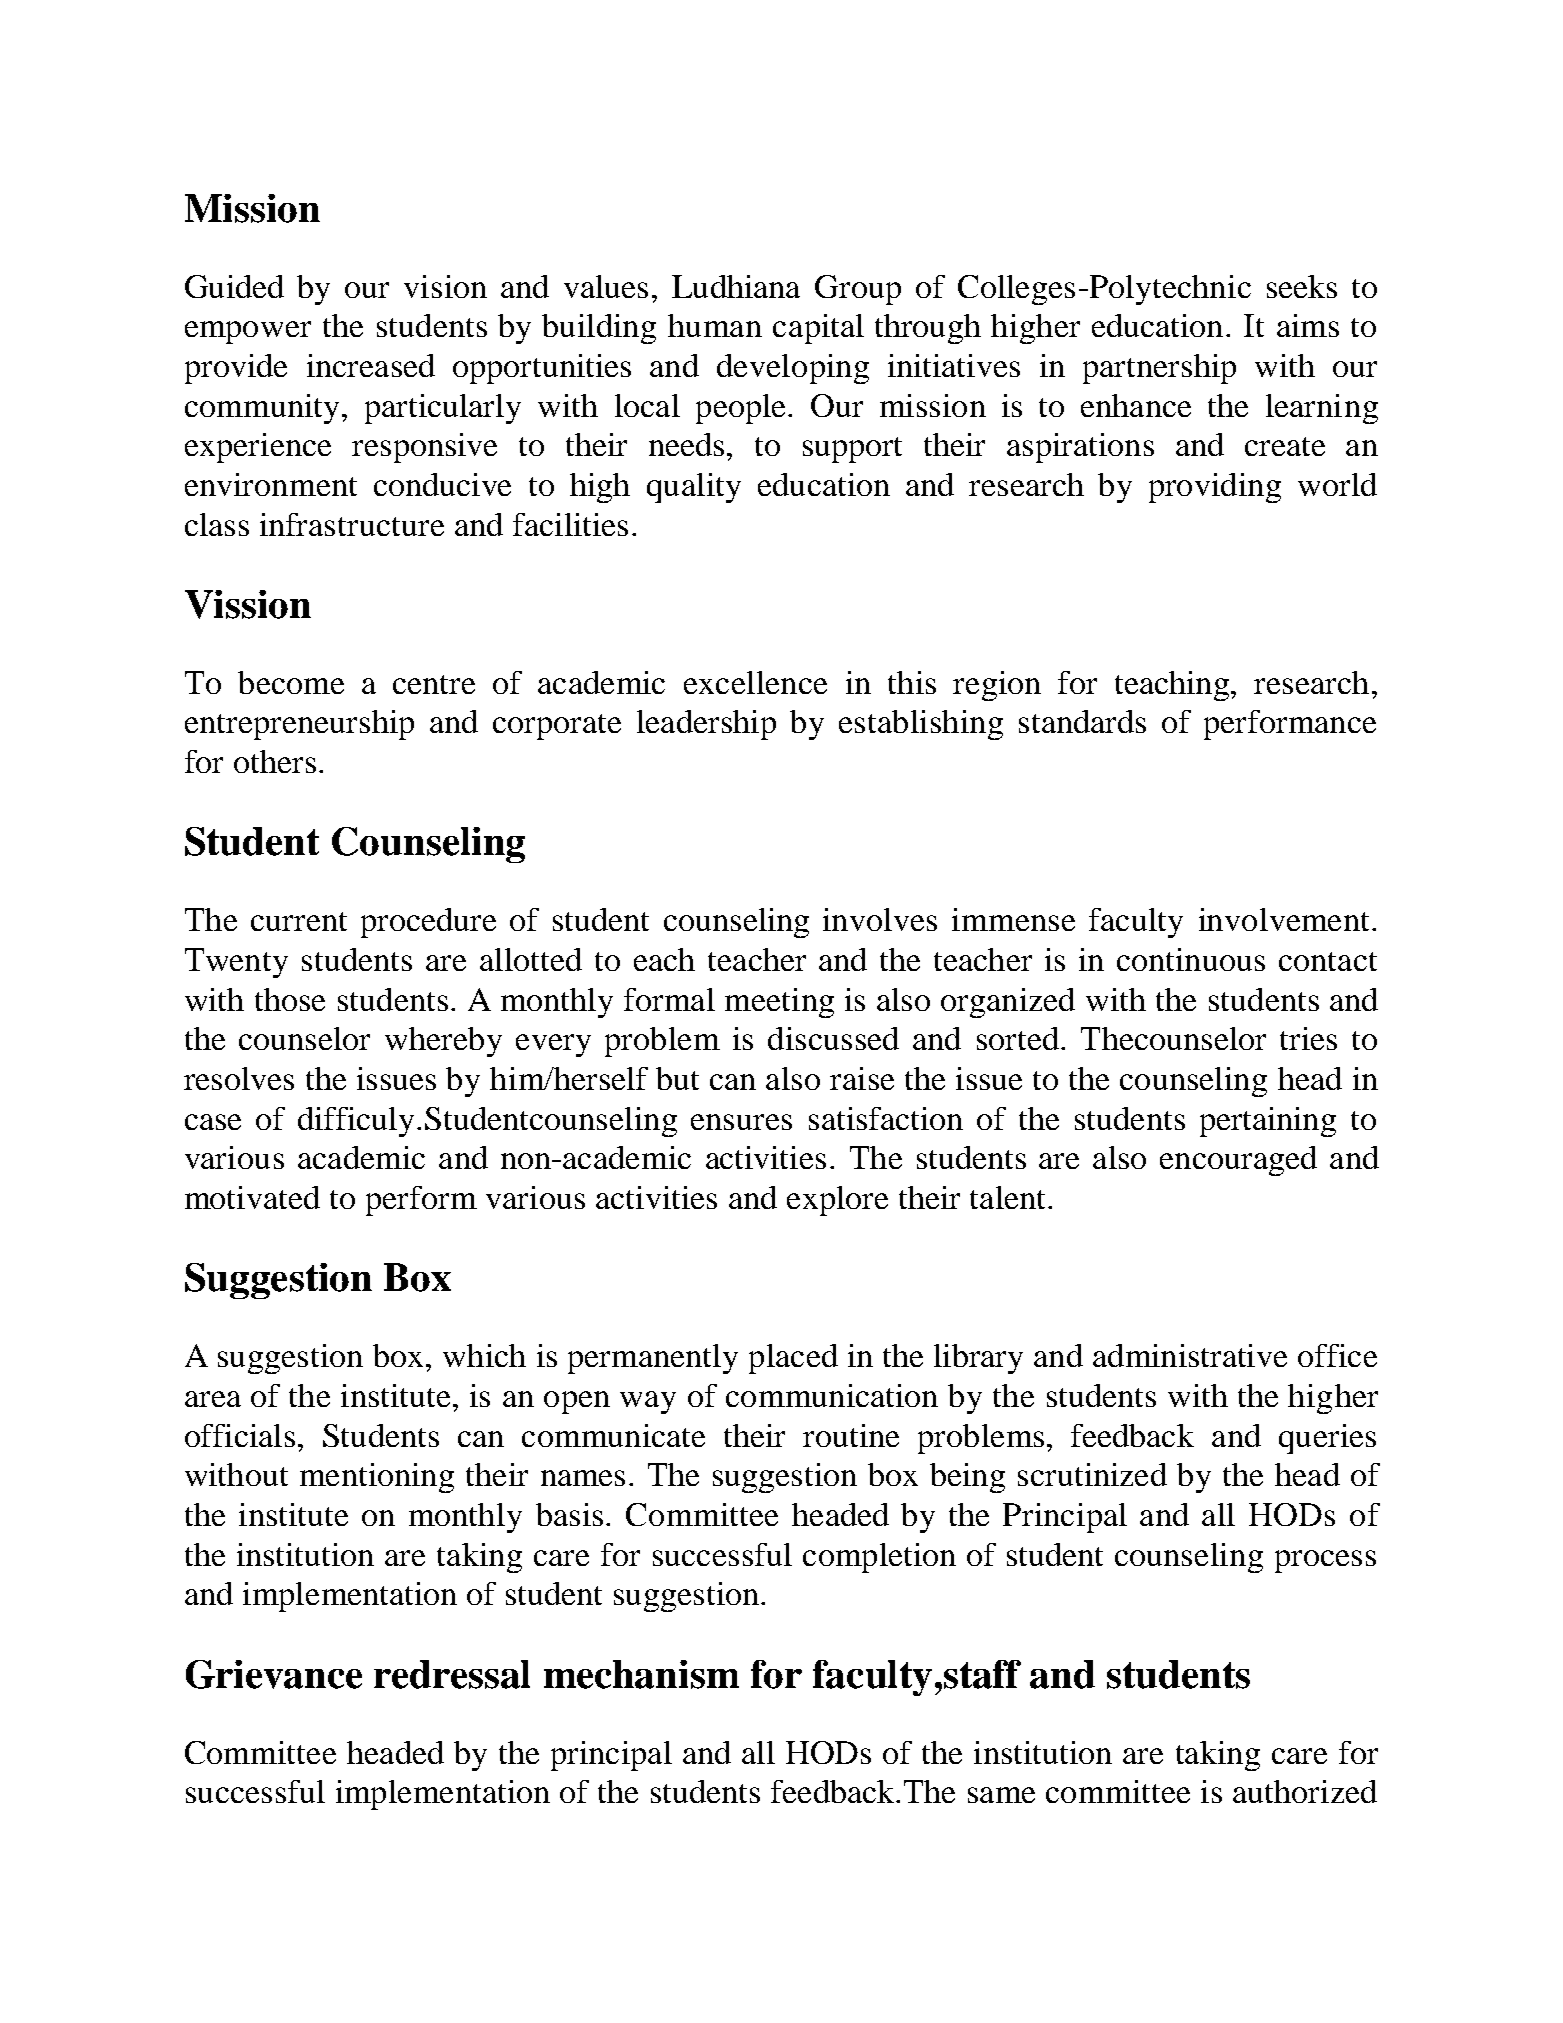 The image size is (1563, 2023). What do you see at coordinates (1308, 1038) in the page?
I see `tries` at bounding box center [1308, 1038].
